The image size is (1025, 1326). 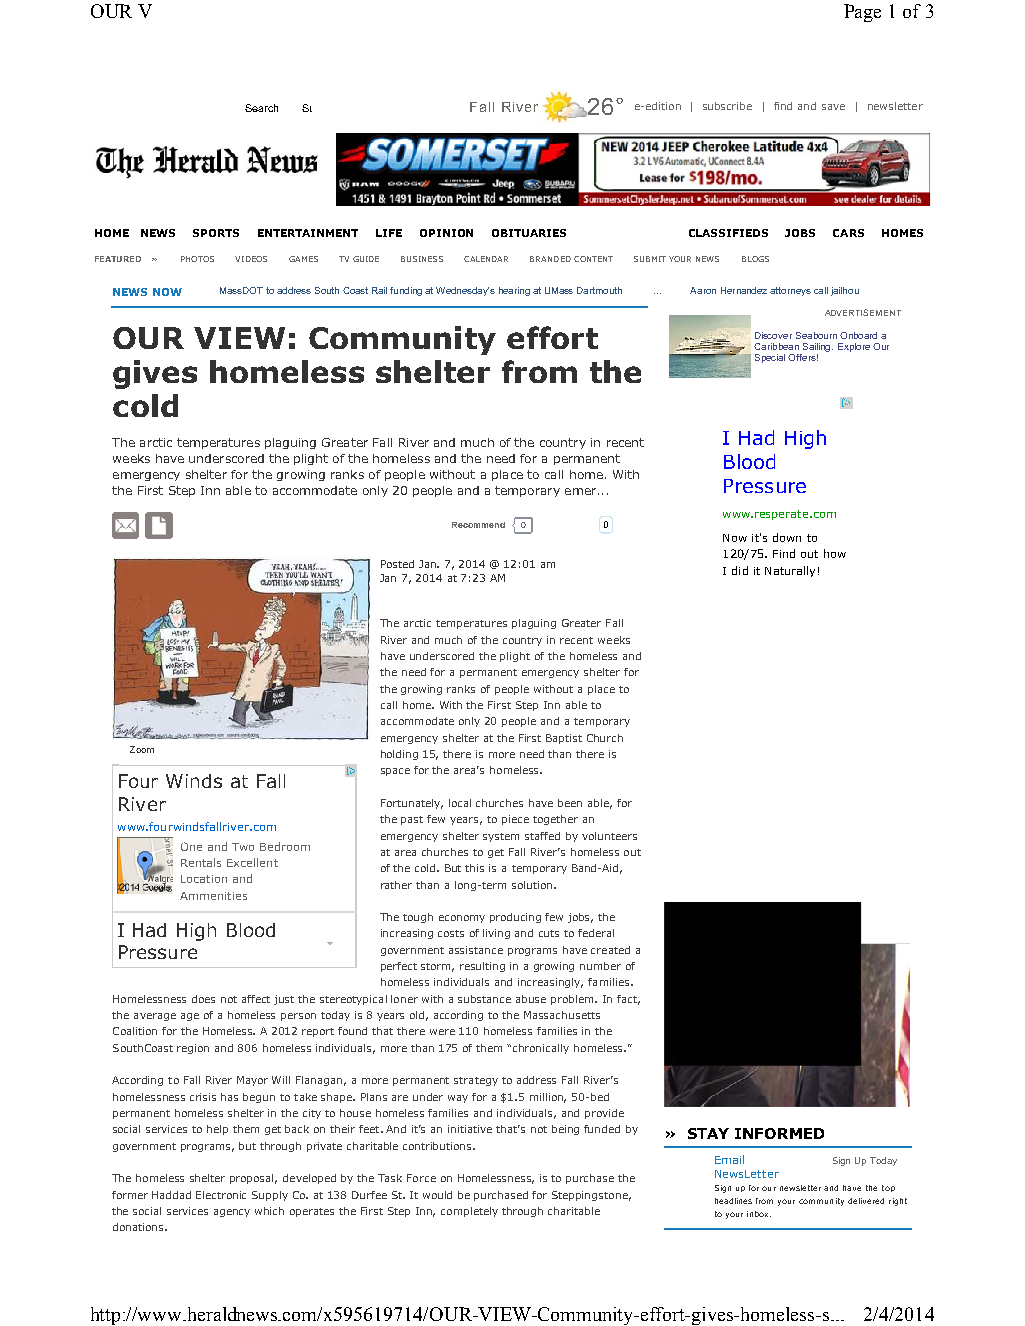 I want to click on subscribe, so click(x=727, y=106).
